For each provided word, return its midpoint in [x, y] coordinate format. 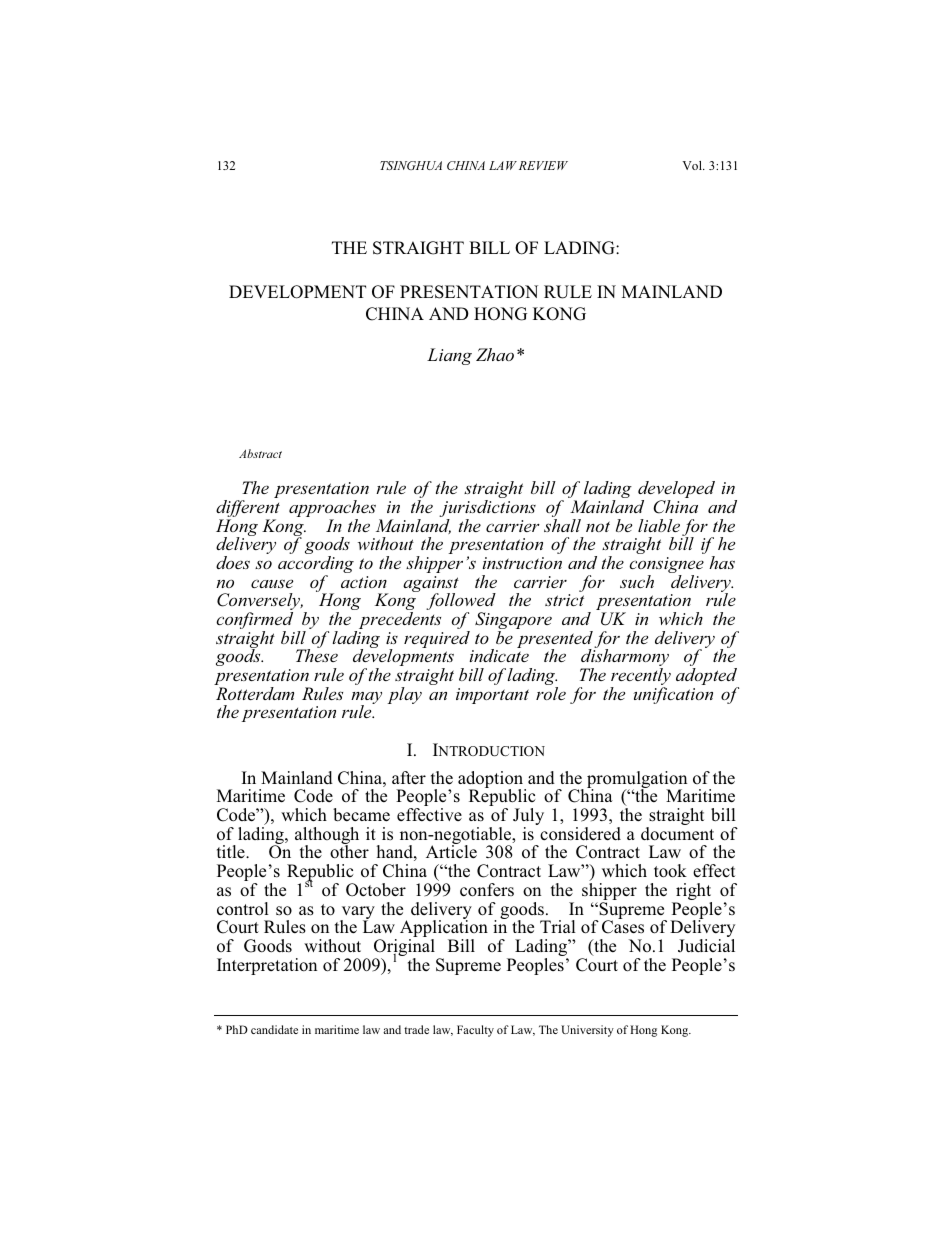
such [637, 581]
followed [461, 603]
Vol [693, 165]
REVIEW [543, 165]
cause [272, 583]
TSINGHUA [411, 165]
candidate [274, 1029]
